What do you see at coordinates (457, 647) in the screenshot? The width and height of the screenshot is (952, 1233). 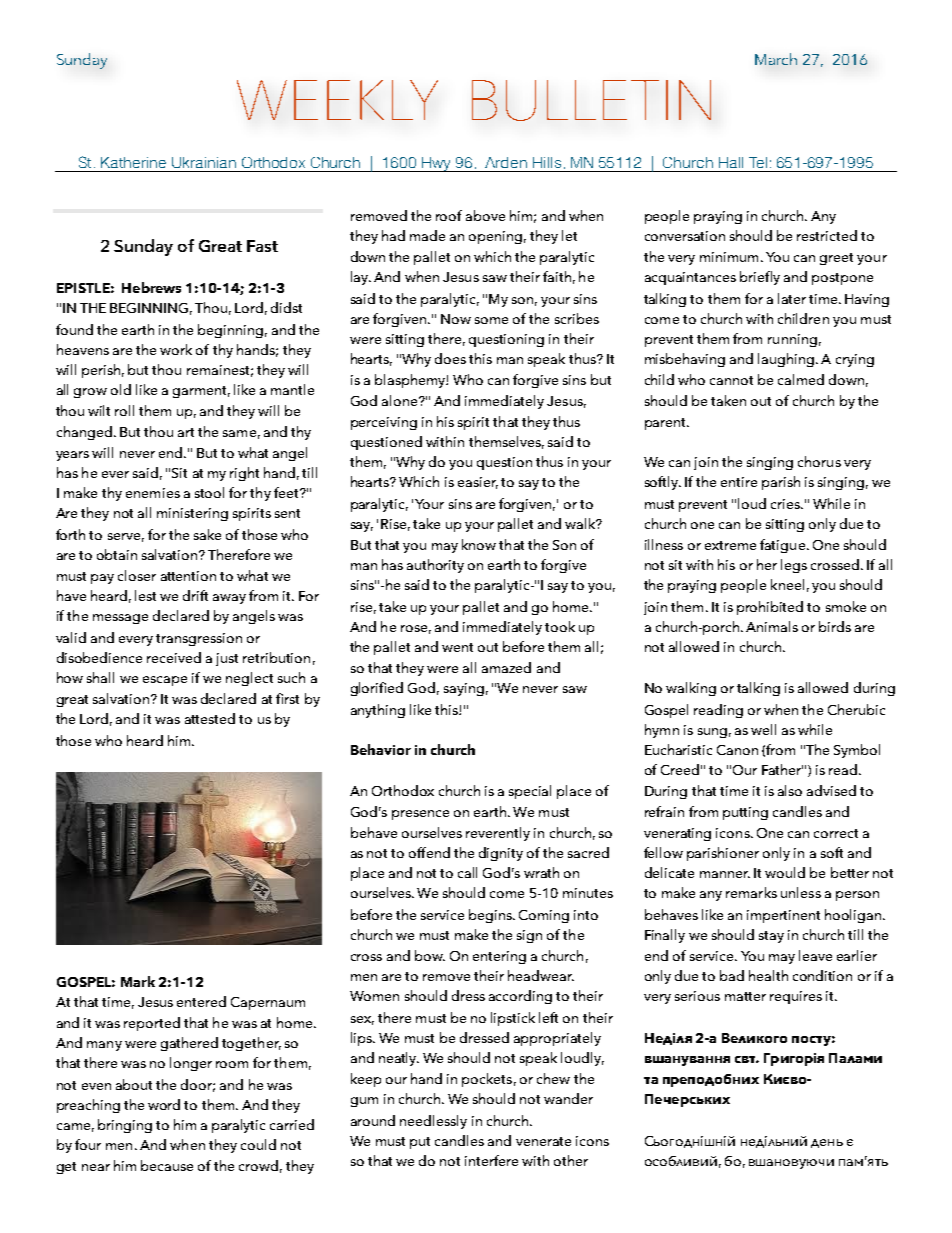 I see `went` at bounding box center [457, 647].
